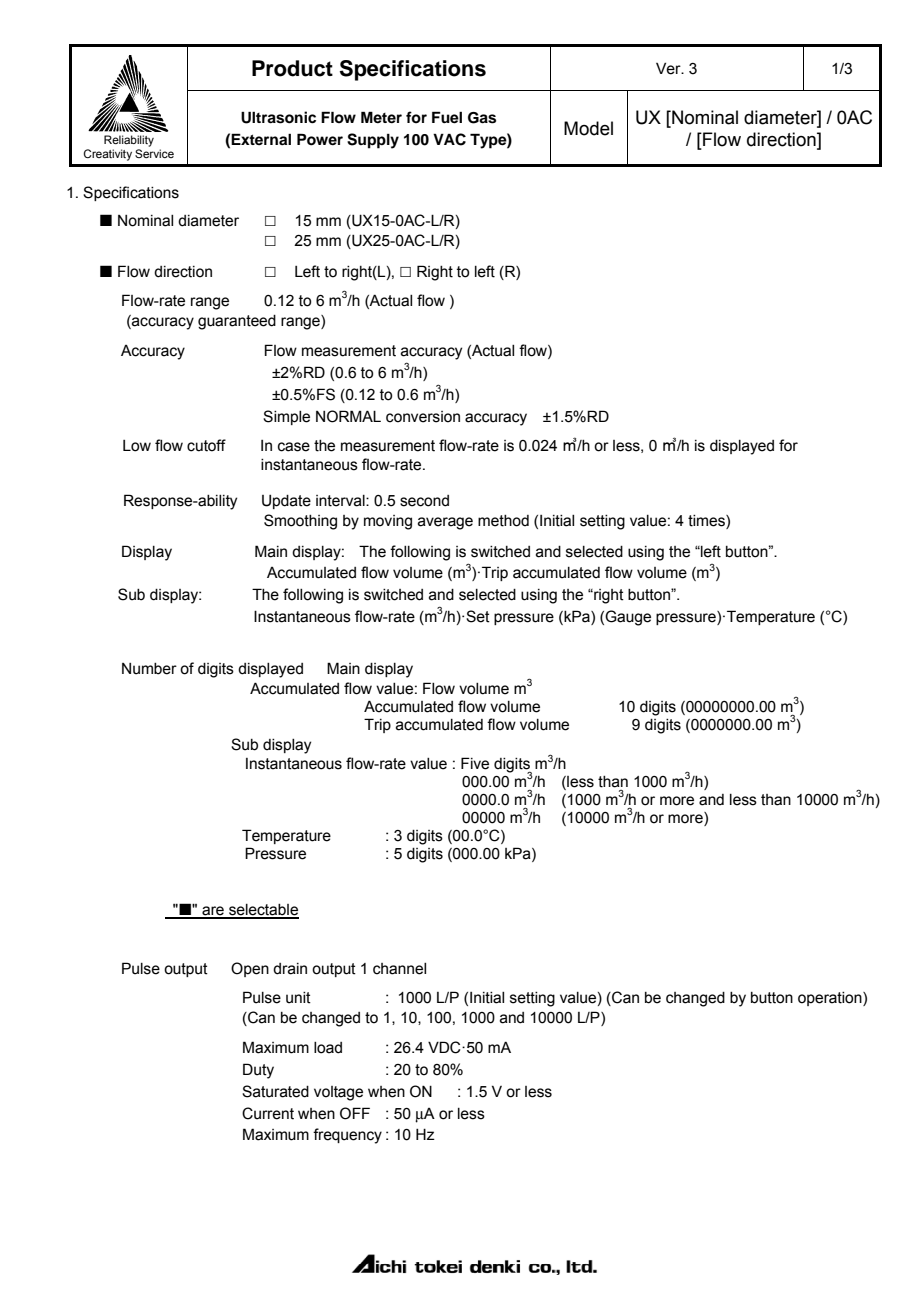 This image has width=924, height=1308. Describe the element at coordinates (588, 128) in the image. I see `Model` at that location.
